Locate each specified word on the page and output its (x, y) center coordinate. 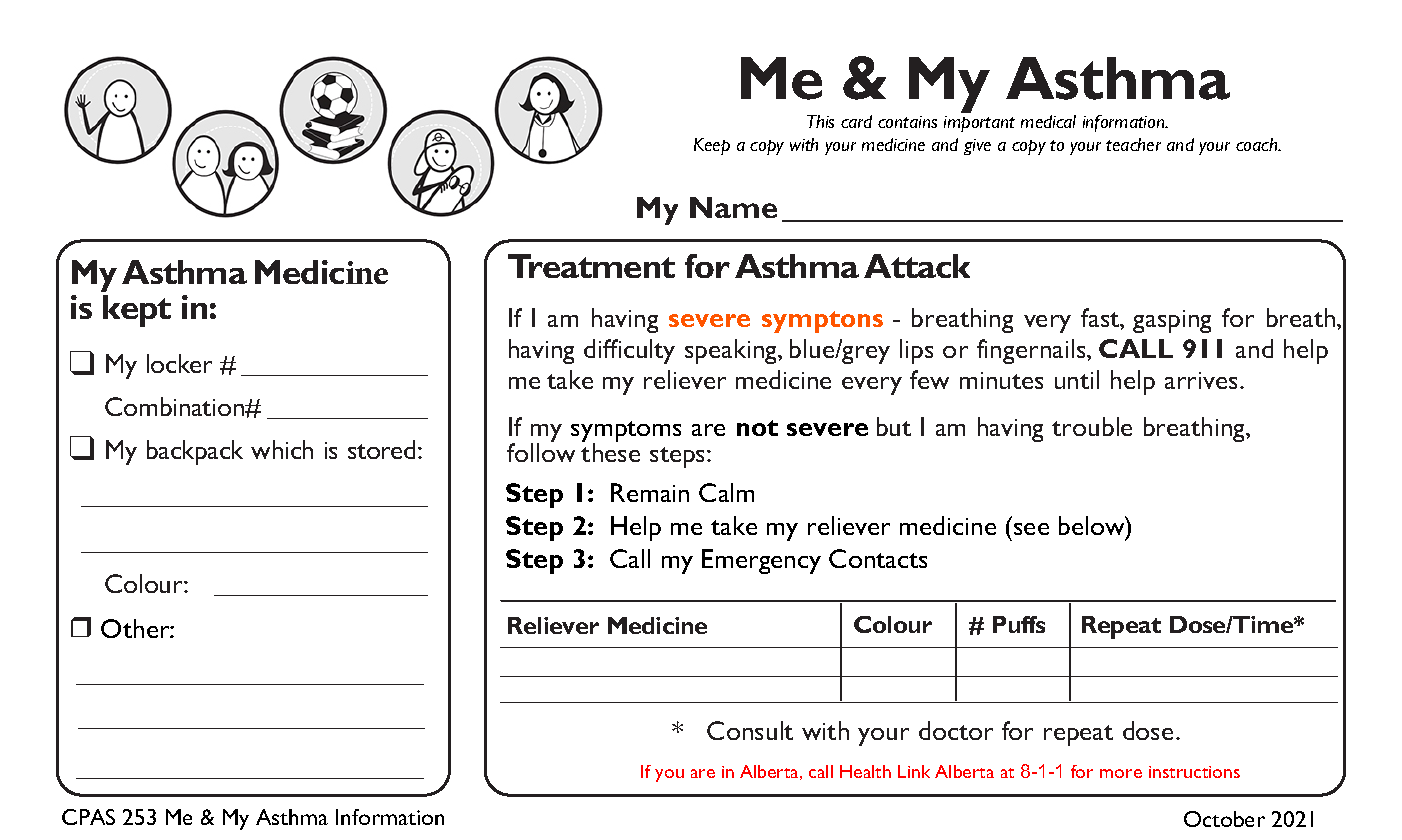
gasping (1172, 321)
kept (137, 311)
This (820, 121)
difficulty (629, 351)
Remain (650, 492)
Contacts (878, 558)
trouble (1092, 426)
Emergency (761, 561)
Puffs (1019, 624)
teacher (1133, 144)
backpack (195, 452)
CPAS (88, 817)
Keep (712, 146)
